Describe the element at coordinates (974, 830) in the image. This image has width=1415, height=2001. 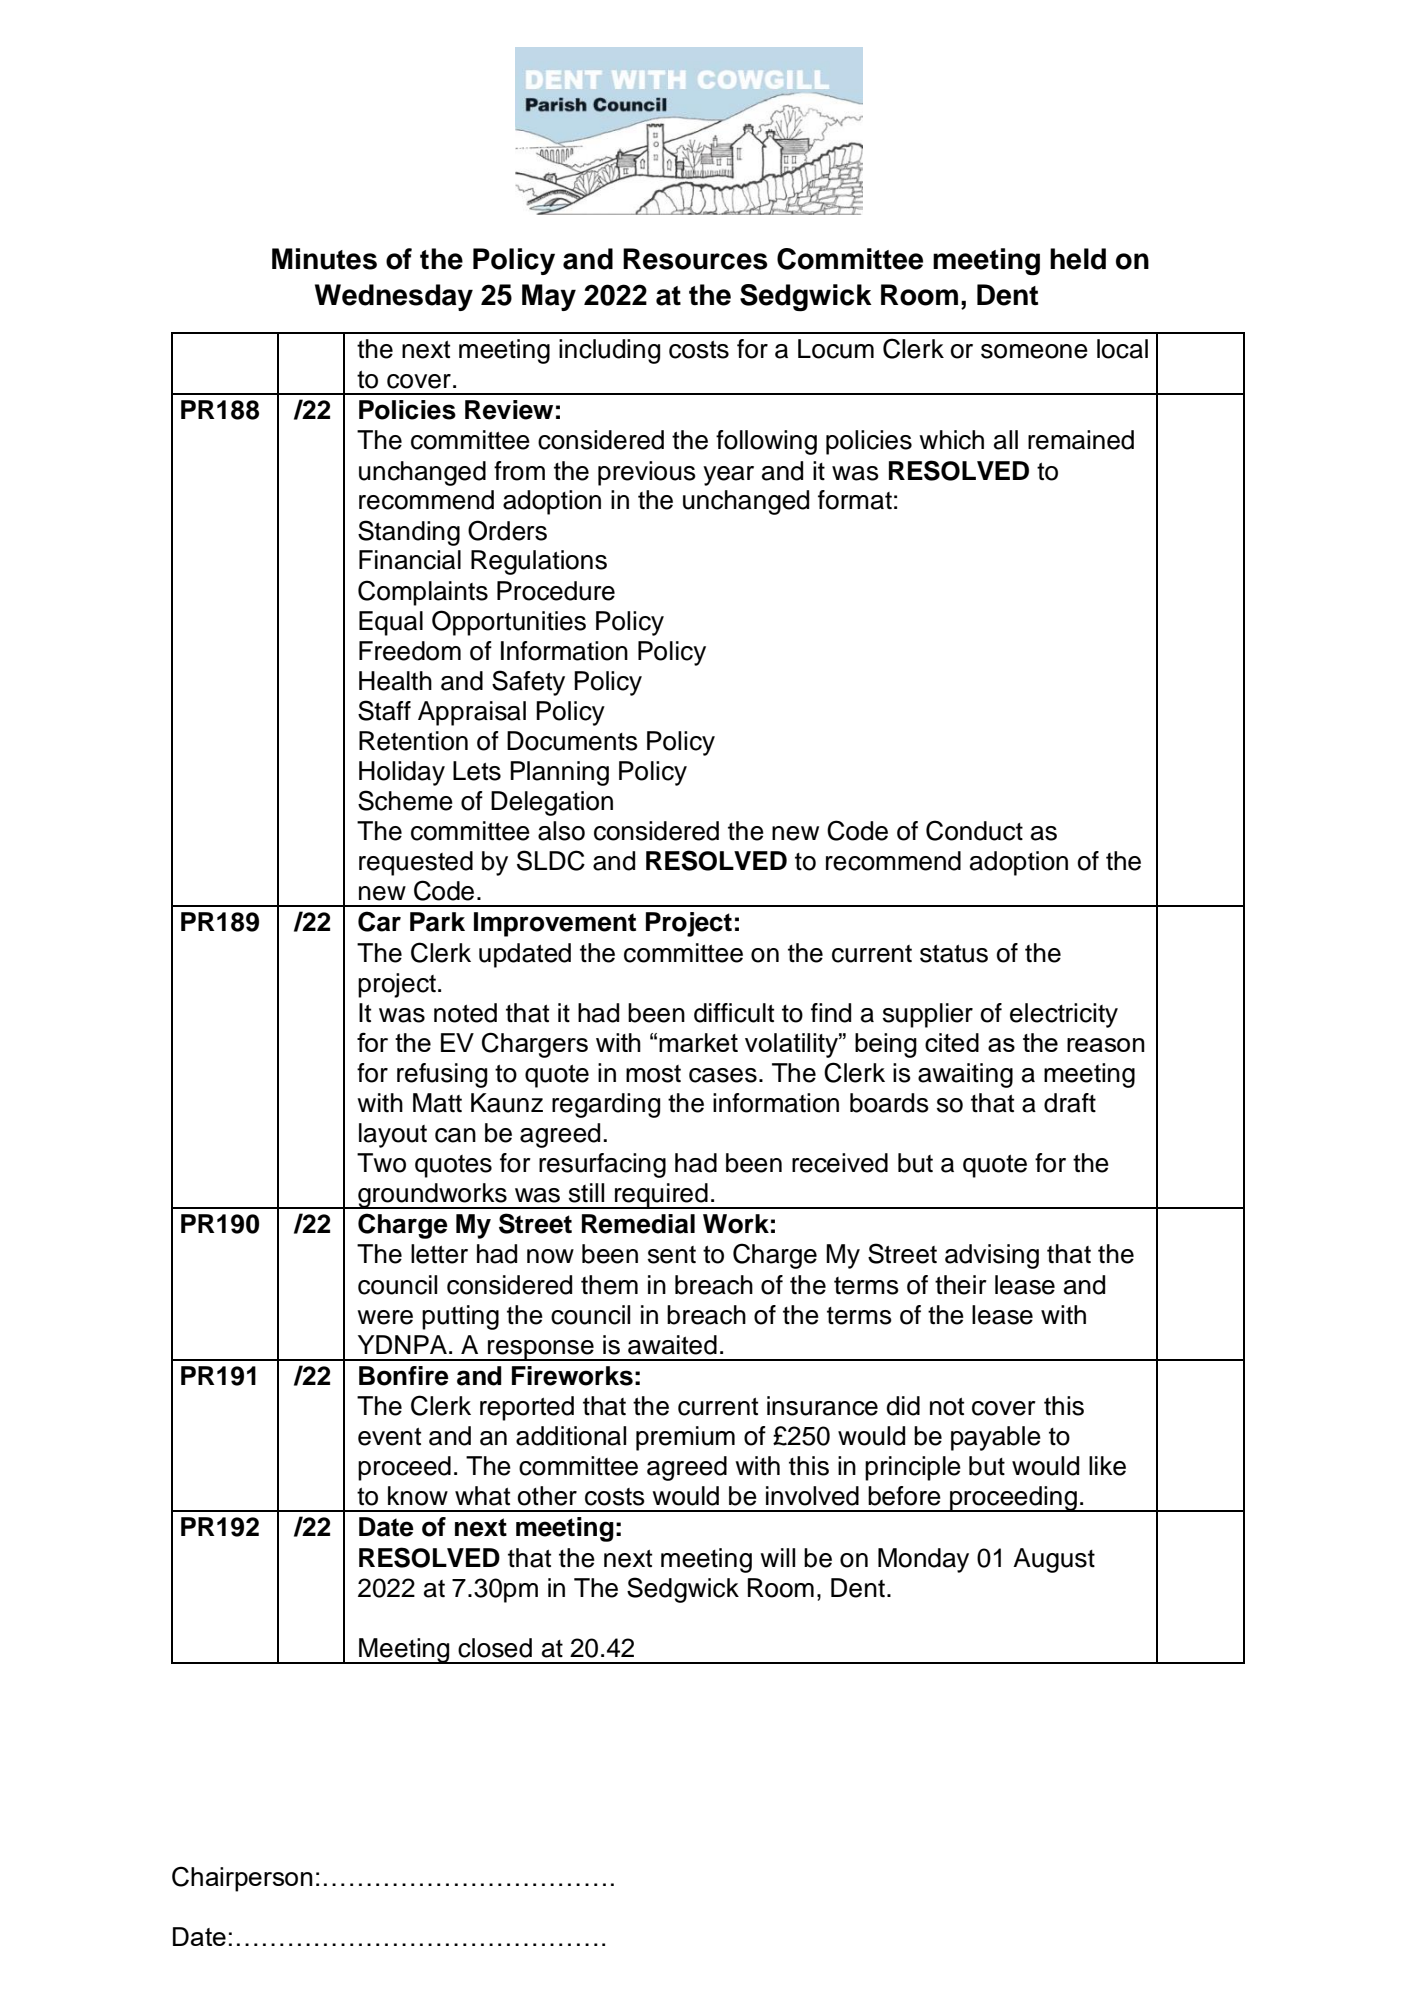
I see `Conduct` at that location.
